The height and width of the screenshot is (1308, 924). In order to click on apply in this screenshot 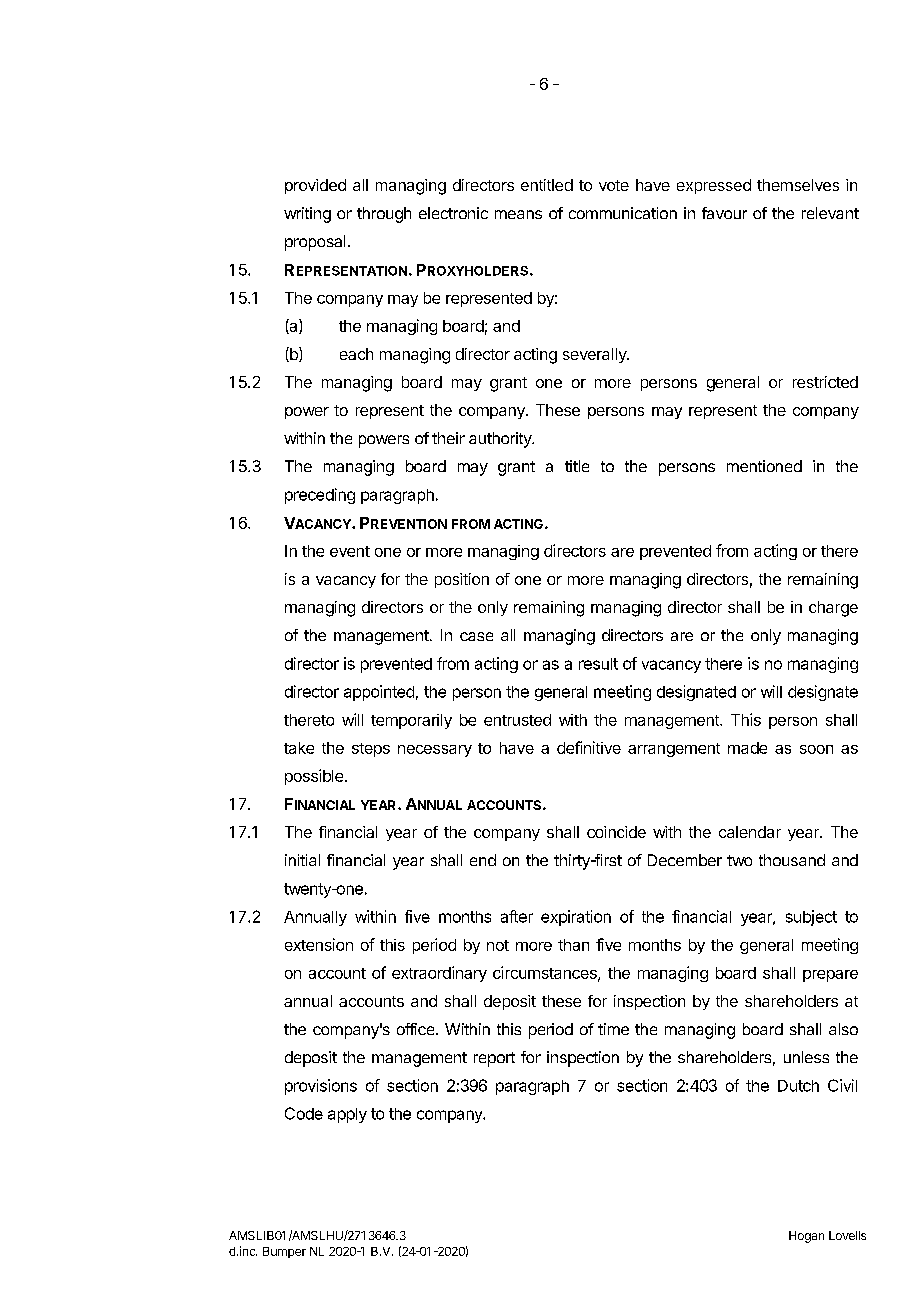, I will do `click(347, 1115)`.
